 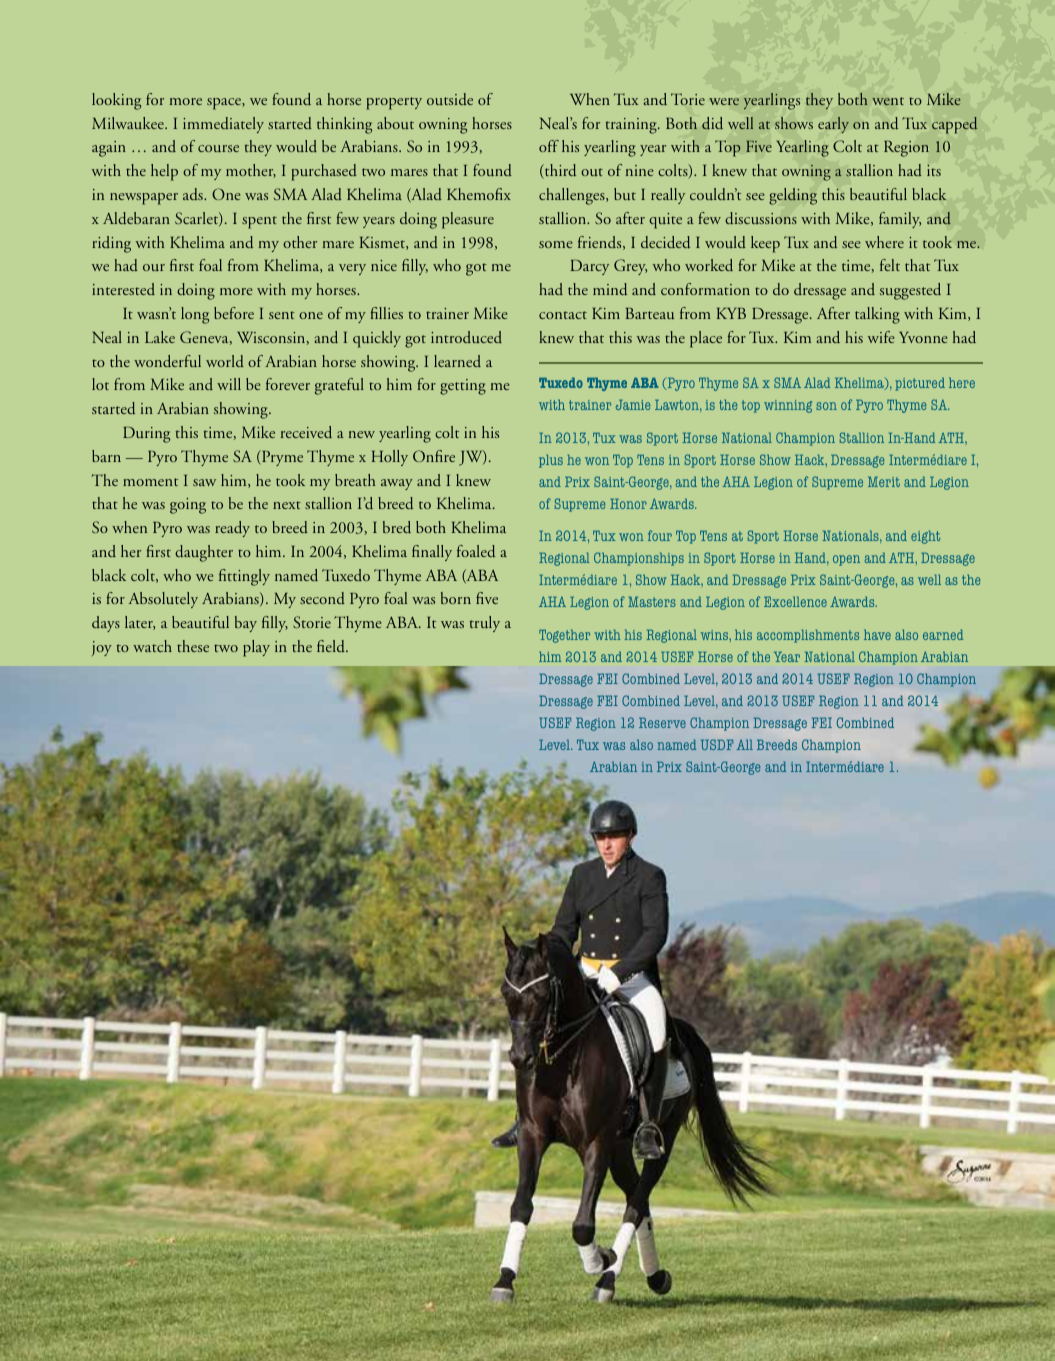 I want to click on Reserve, so click(x=662, y=722).
